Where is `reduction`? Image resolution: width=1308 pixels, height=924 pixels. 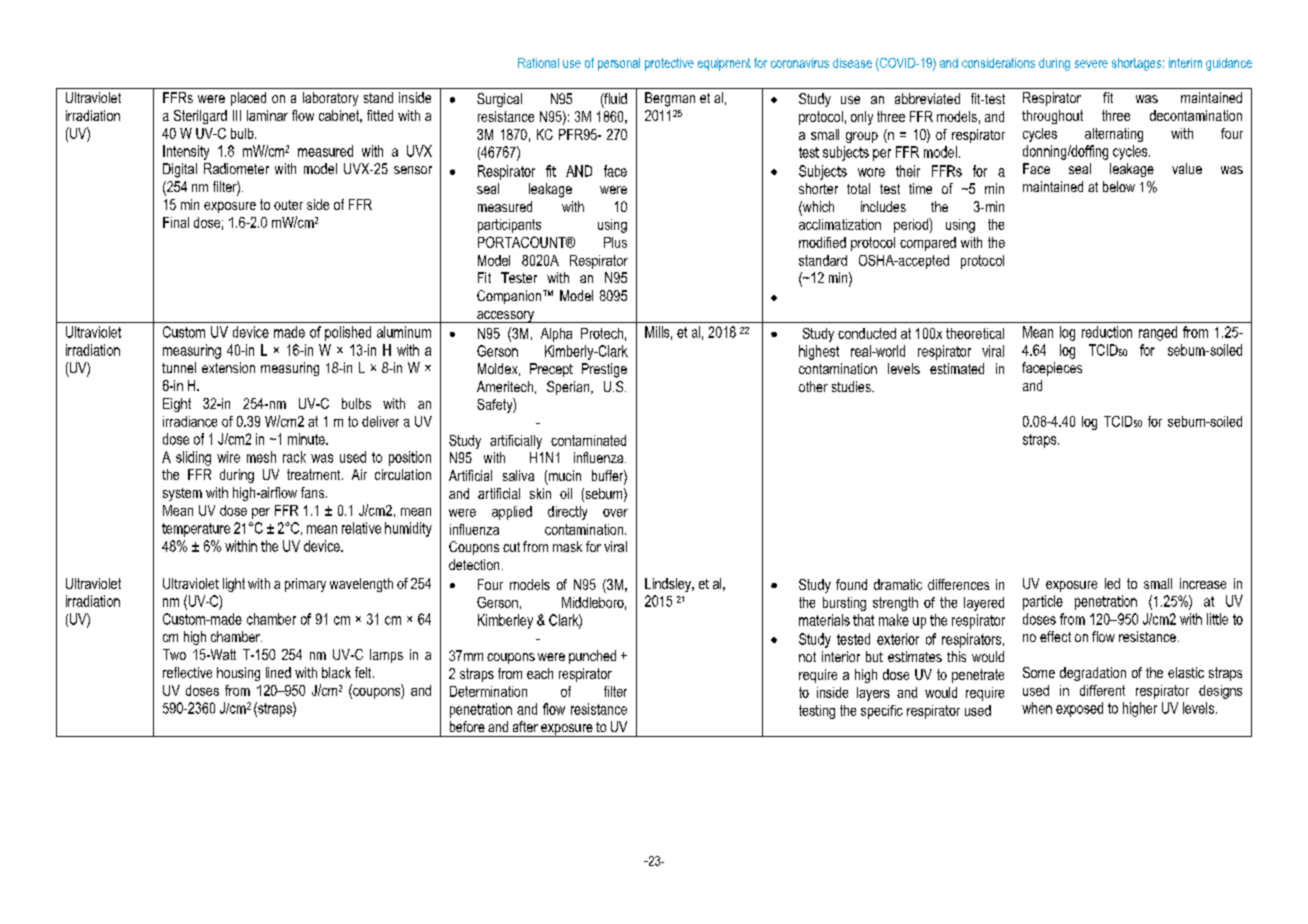 reduction is located at coordinates (1107, 332).
